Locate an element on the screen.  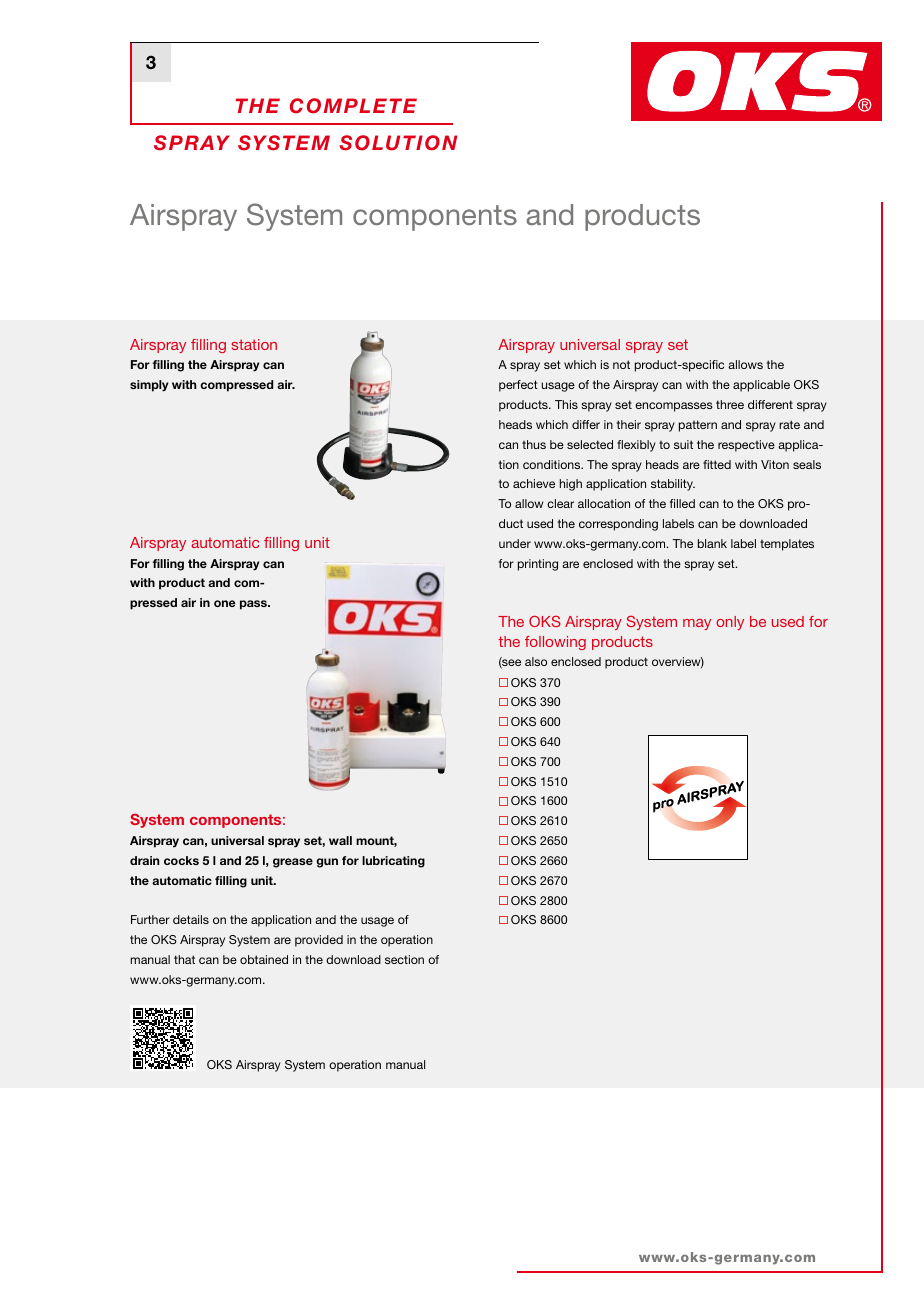
wall is located at coordinates (340, 840).
